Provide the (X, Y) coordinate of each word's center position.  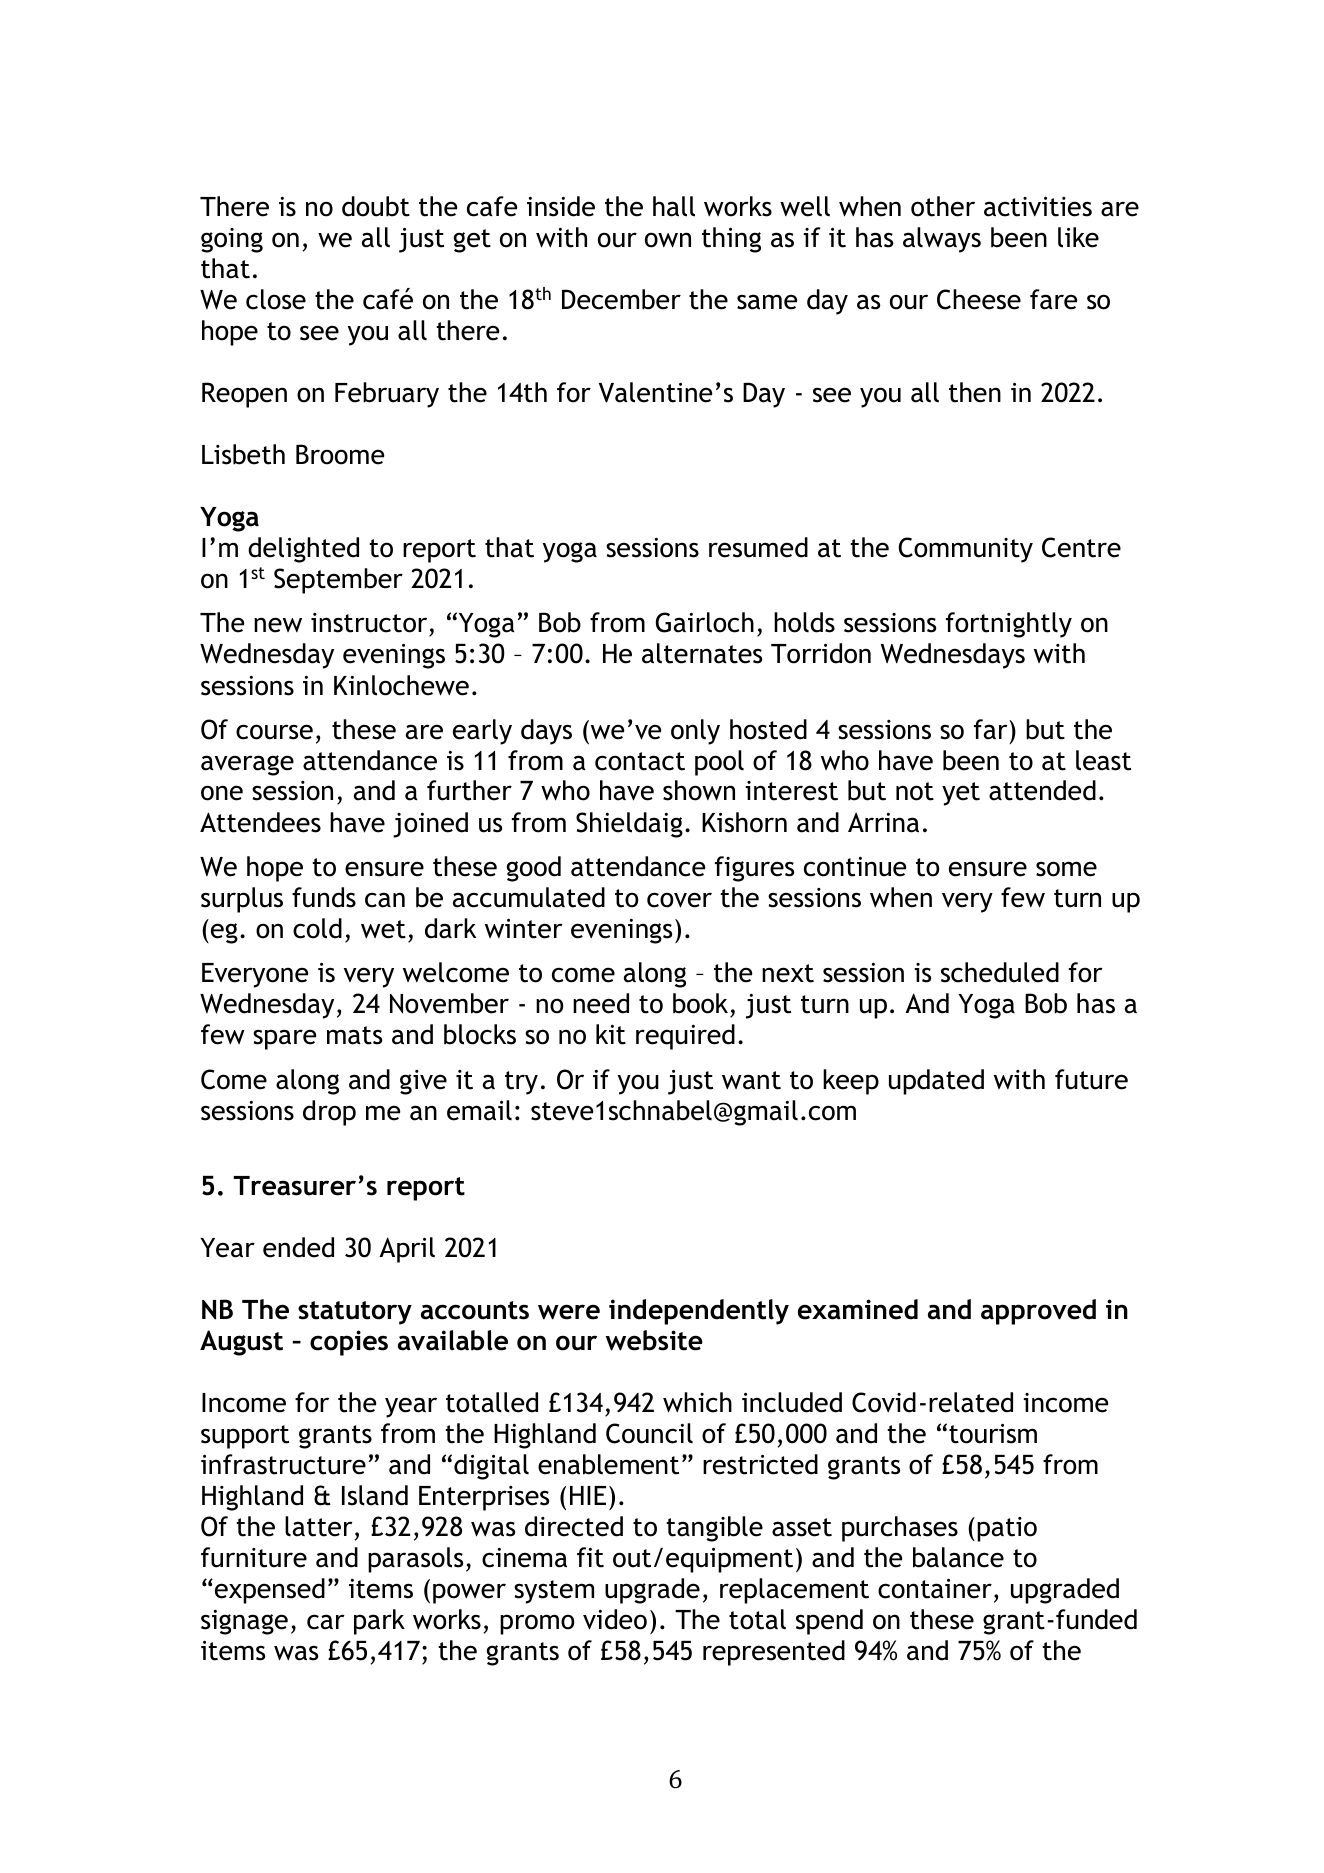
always (942, 240)
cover (679, 900)
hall (674, 206)
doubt (376, 206)
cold (317, 928)
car (325, 1622)
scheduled (1000, 972)
